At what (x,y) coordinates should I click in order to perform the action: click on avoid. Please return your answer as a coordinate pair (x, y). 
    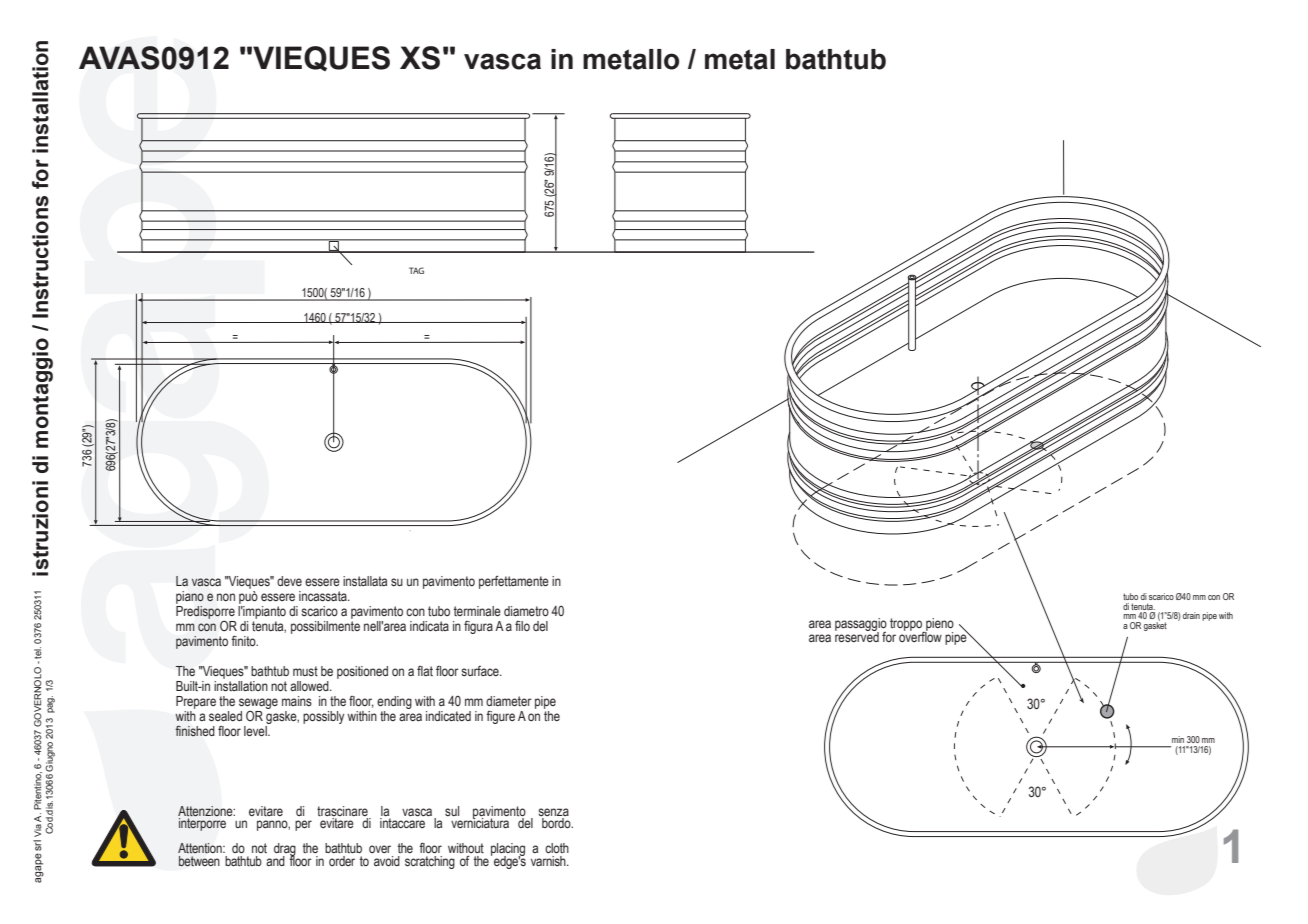
    Looking at the image, I should click on (387, 861).
